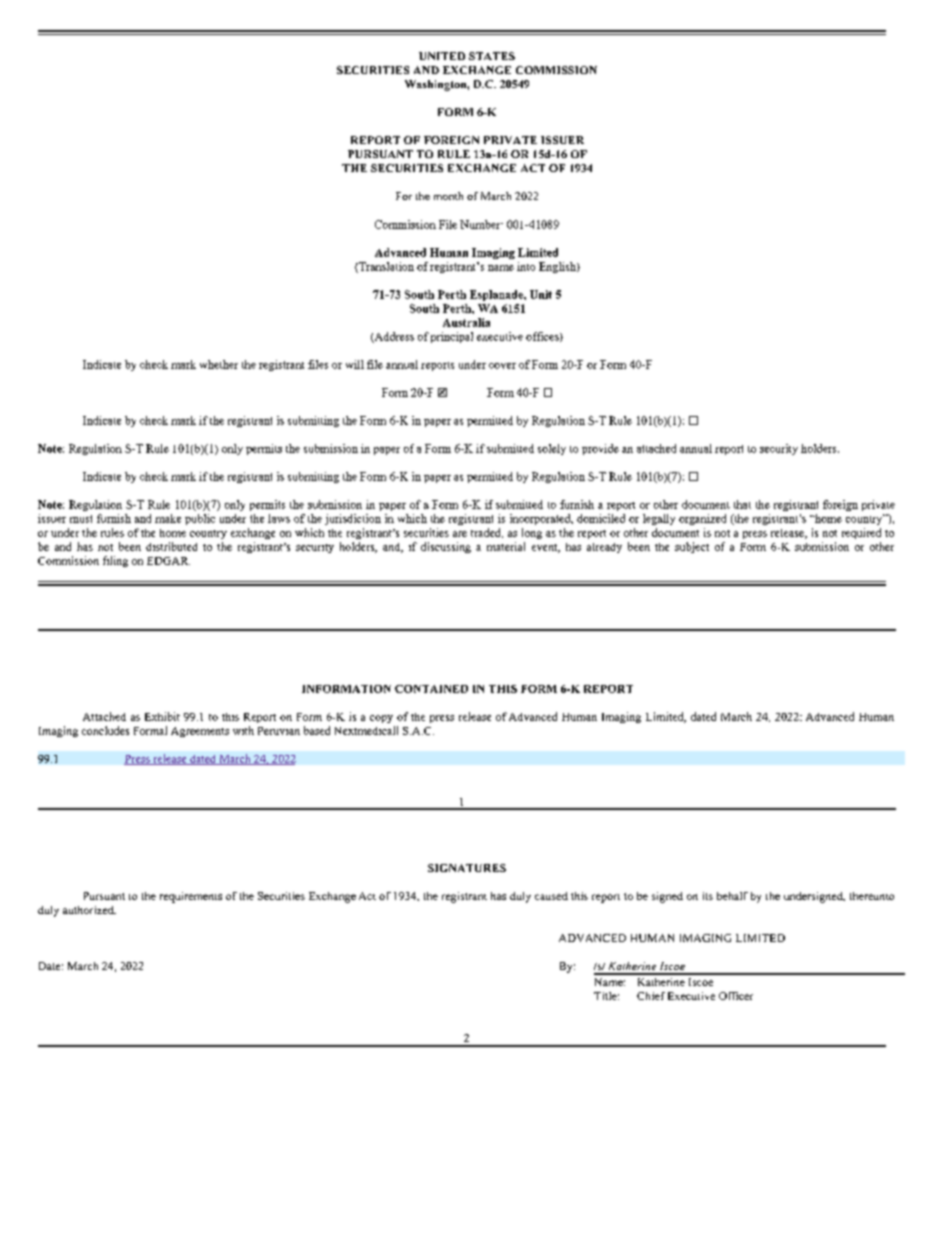  I want to click on copy, so click(381, 719).
